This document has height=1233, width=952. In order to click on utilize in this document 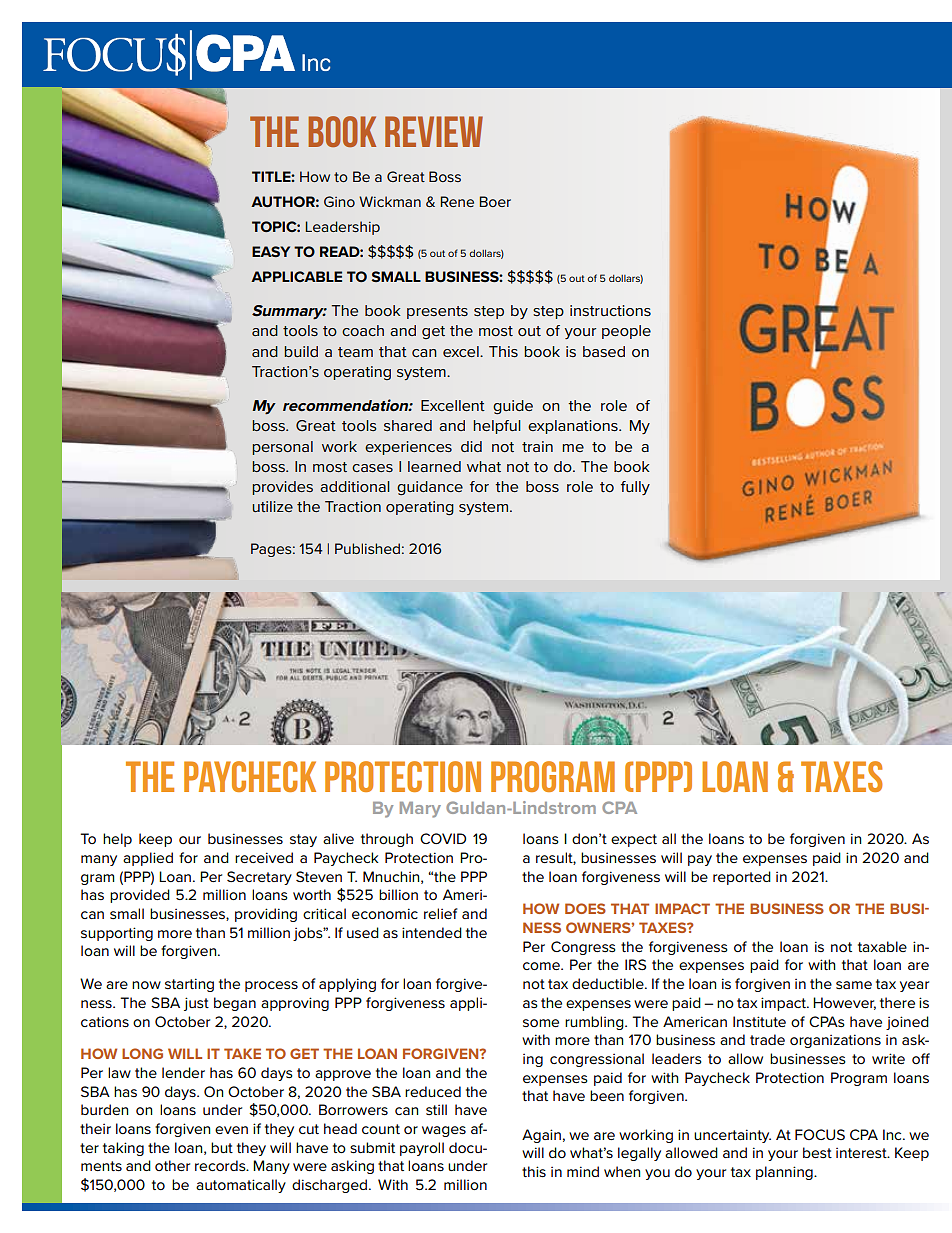, I will do `click(272, 506)`.
